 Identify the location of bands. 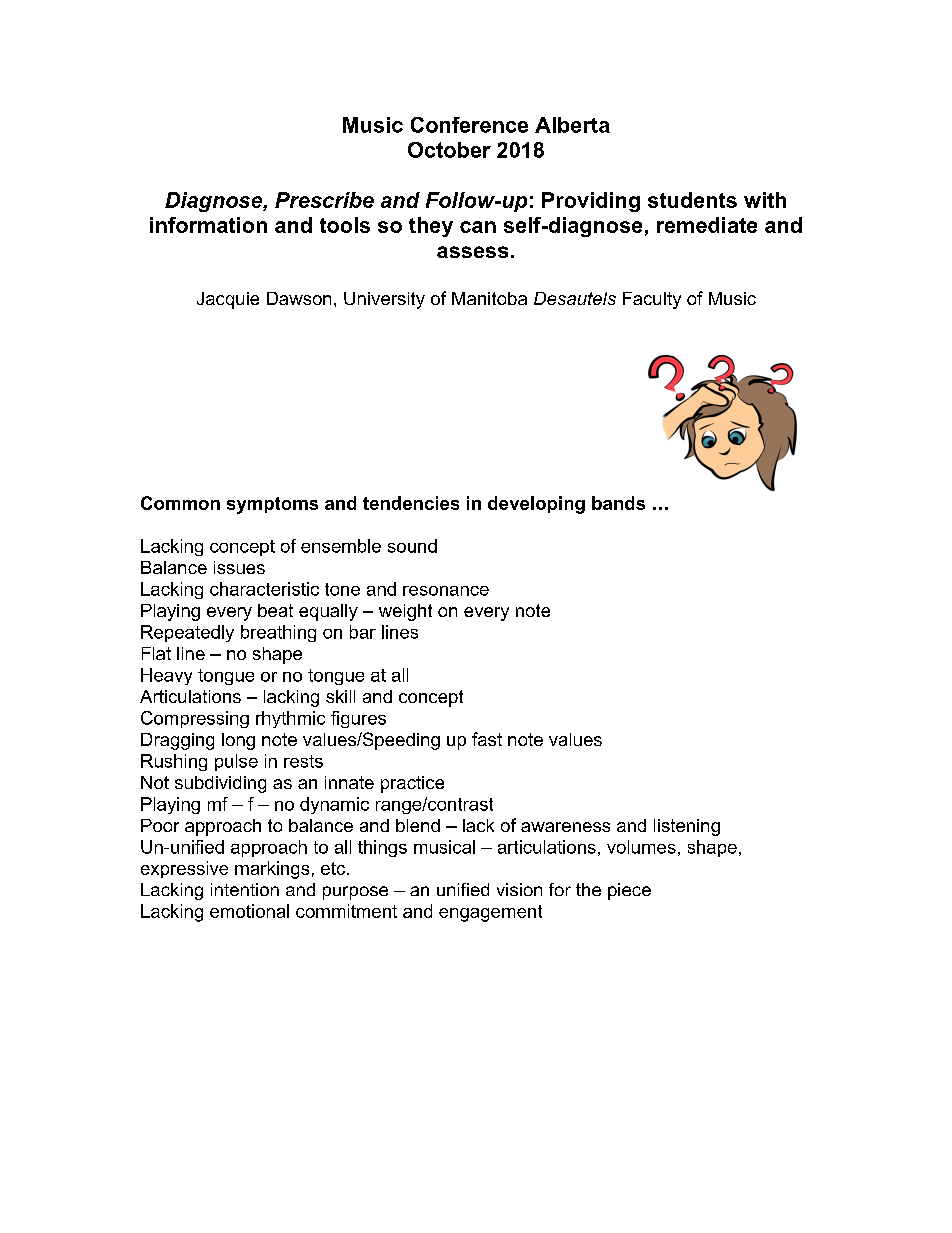
(618, 503).
